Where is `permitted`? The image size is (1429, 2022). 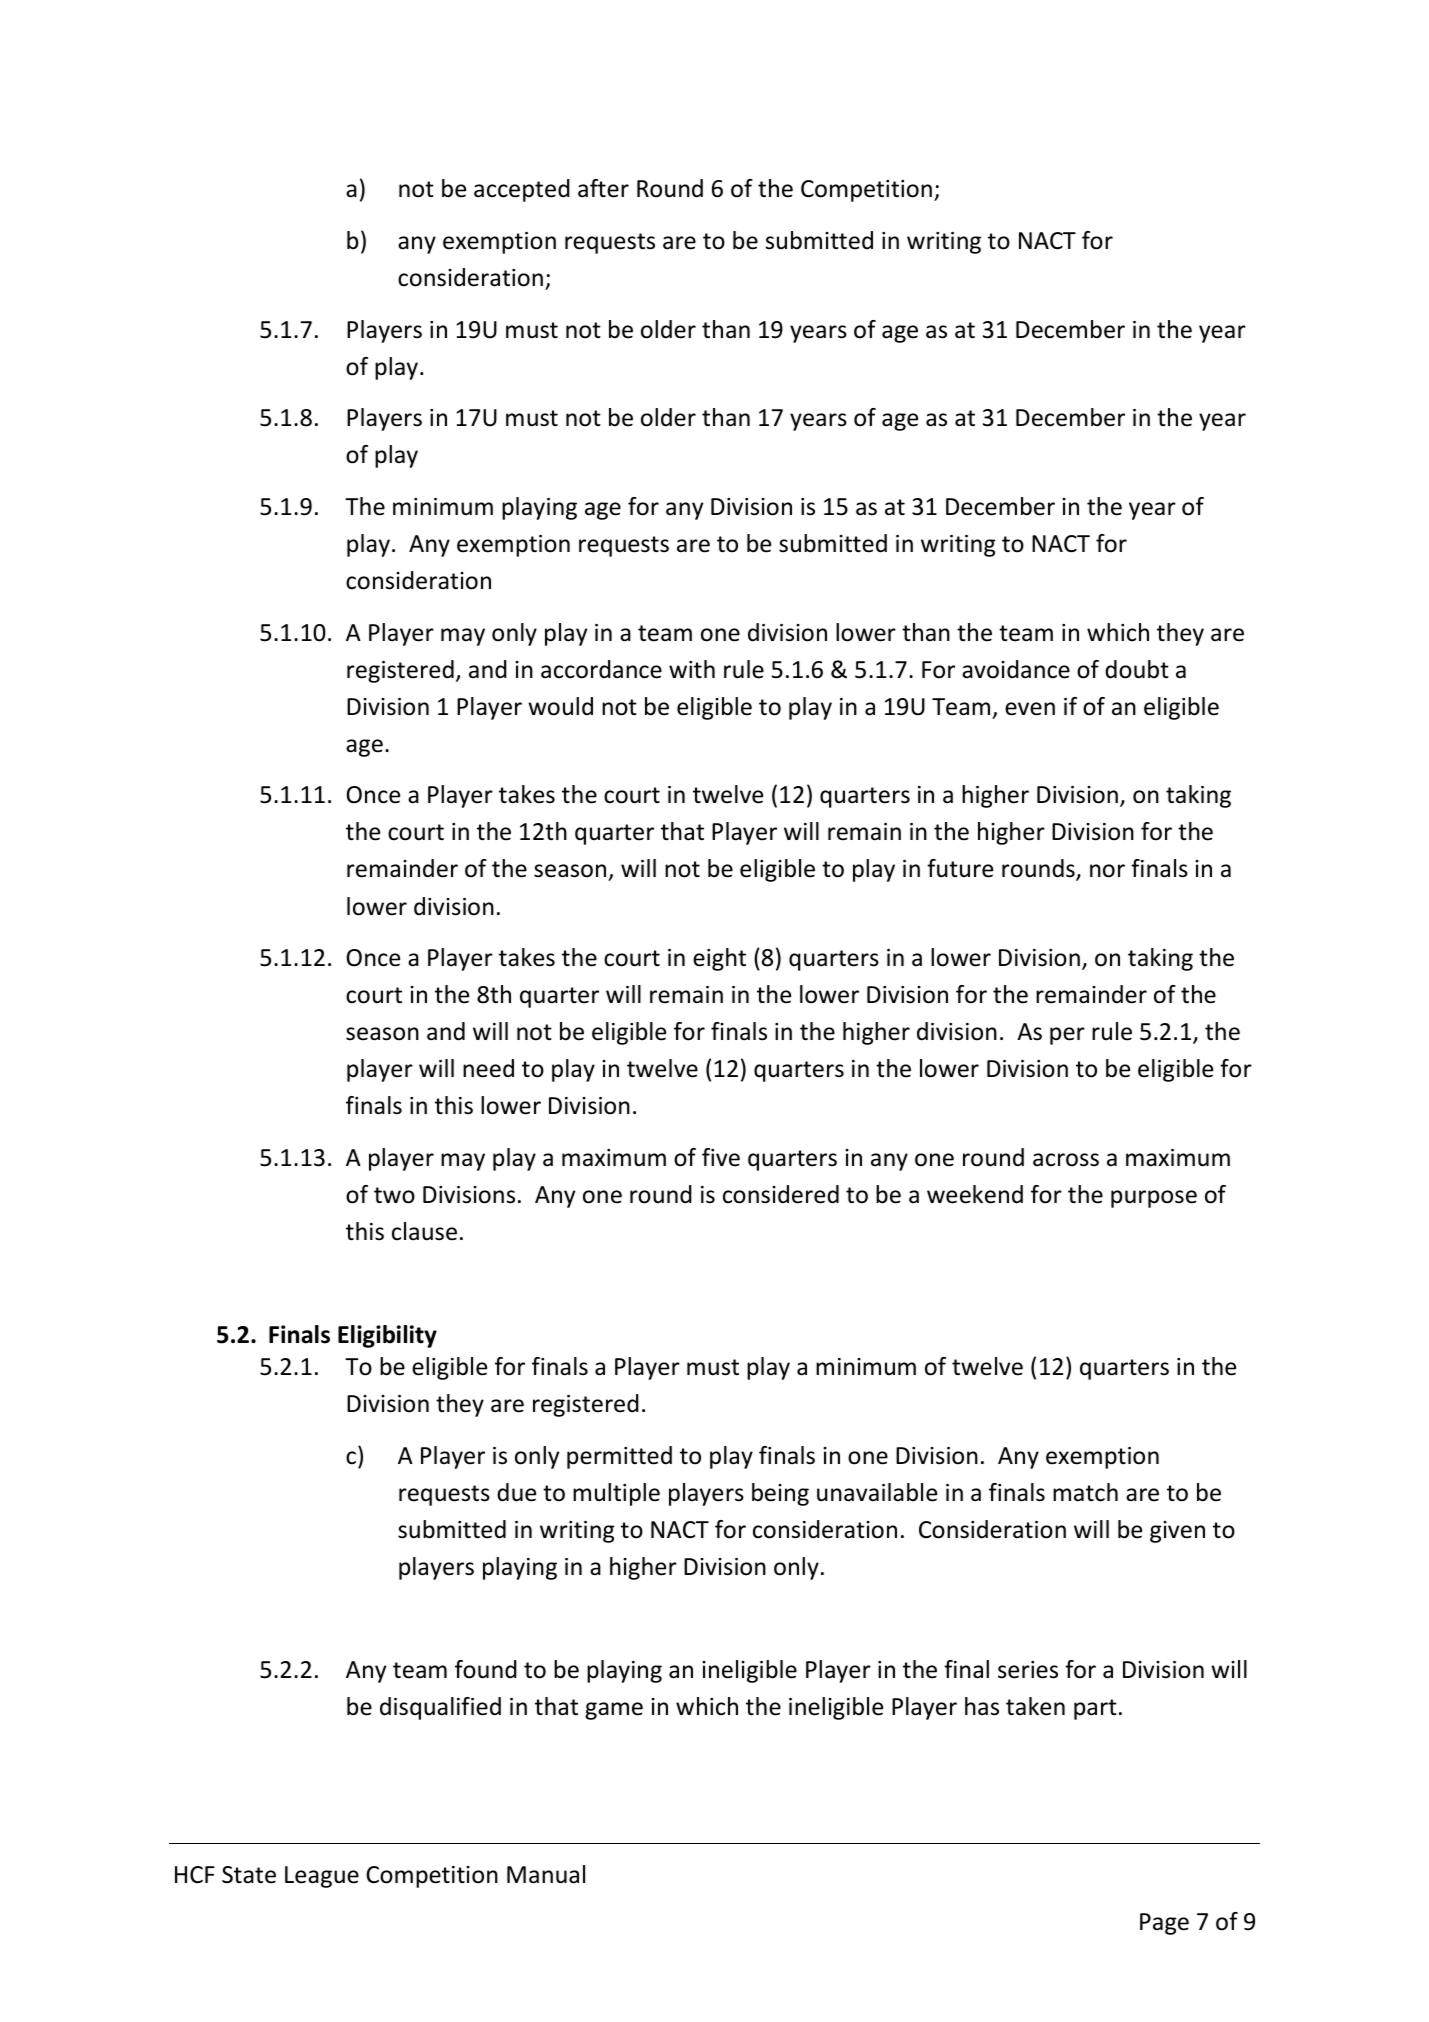
permitted is located at coordinates (619, 1457).
